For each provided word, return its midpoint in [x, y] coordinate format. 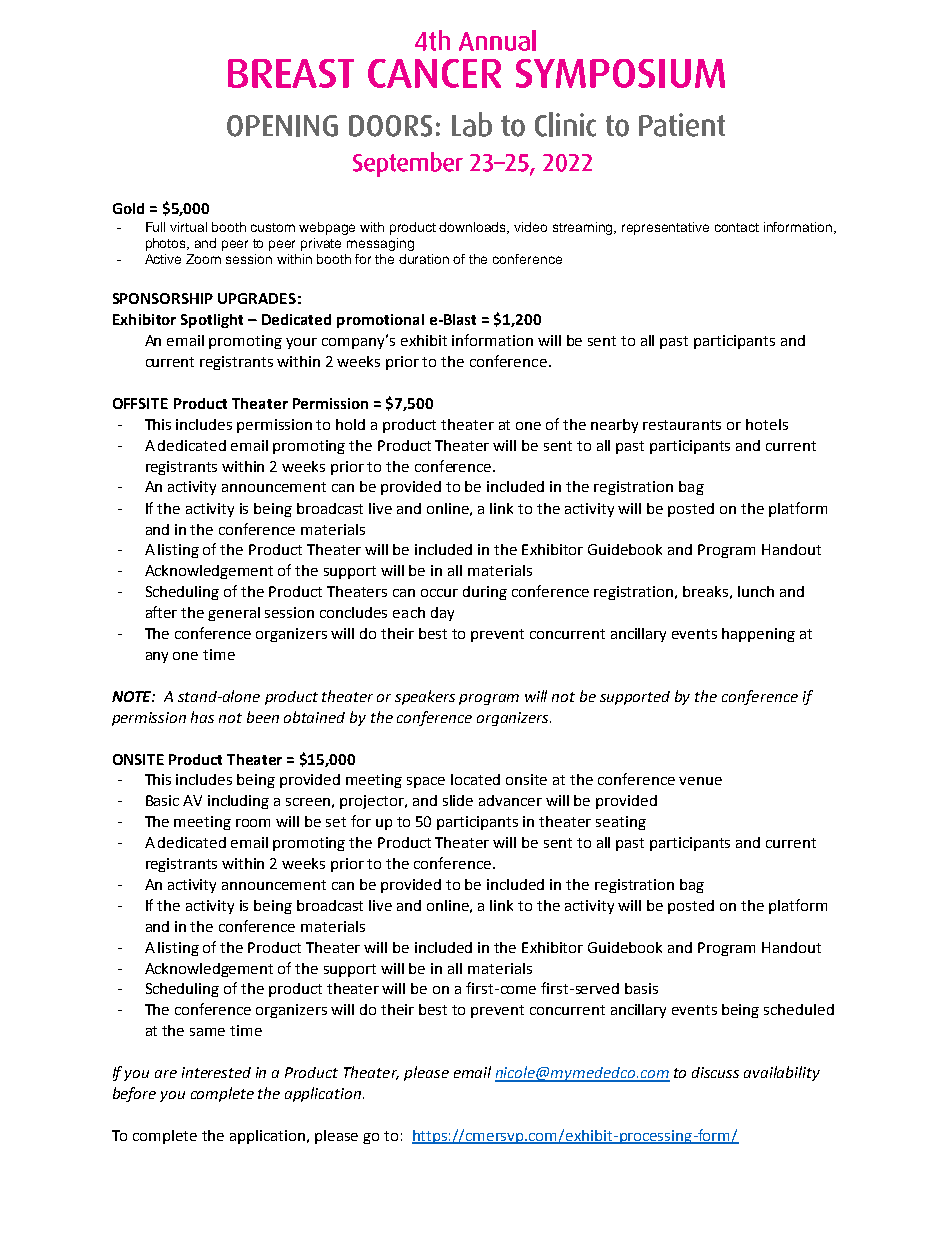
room [253, 823]
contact [737, 227]
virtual [188, 227]
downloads [474, 228]
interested [216, 1072]
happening [758, 635]
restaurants [682, 425]
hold [350, 424]
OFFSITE [140, 403]
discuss [715, 1072]
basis [641, 988]
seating [621, 823]
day [442, 614]
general [234, 614]
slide [458, 800]
